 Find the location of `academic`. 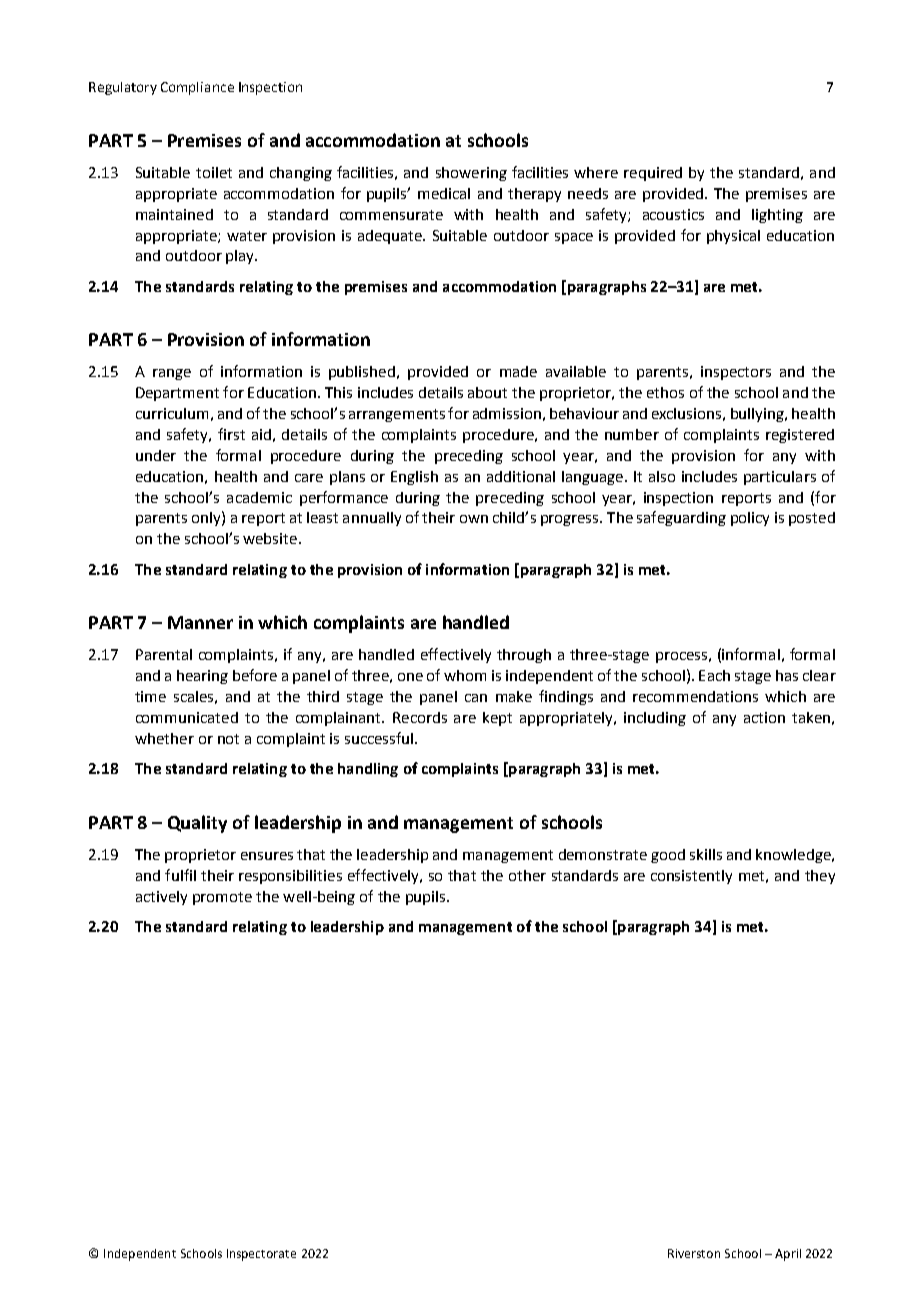

academic is located at coordinates (259, 497).
